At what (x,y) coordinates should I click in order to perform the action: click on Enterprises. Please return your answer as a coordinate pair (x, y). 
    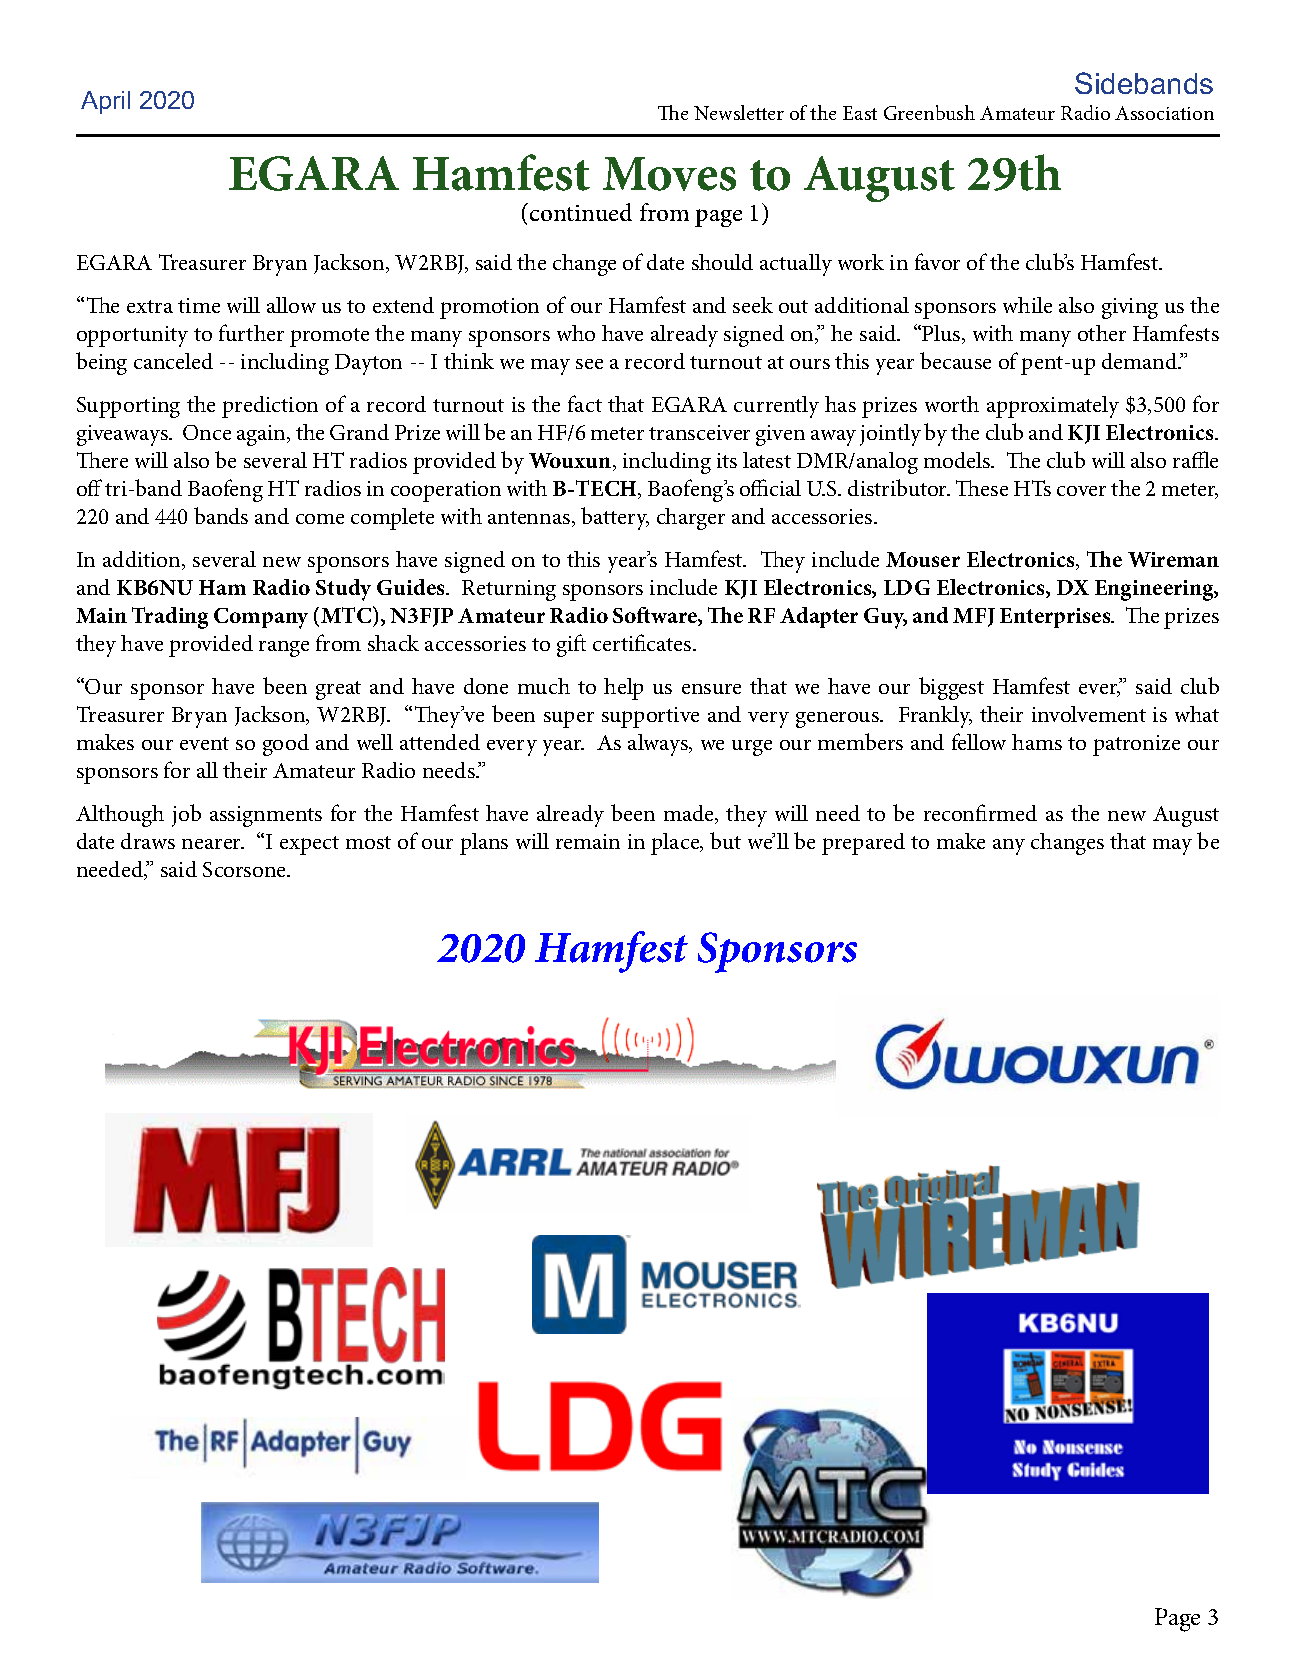
    Looking at the image, I should click on (1056, 618).
